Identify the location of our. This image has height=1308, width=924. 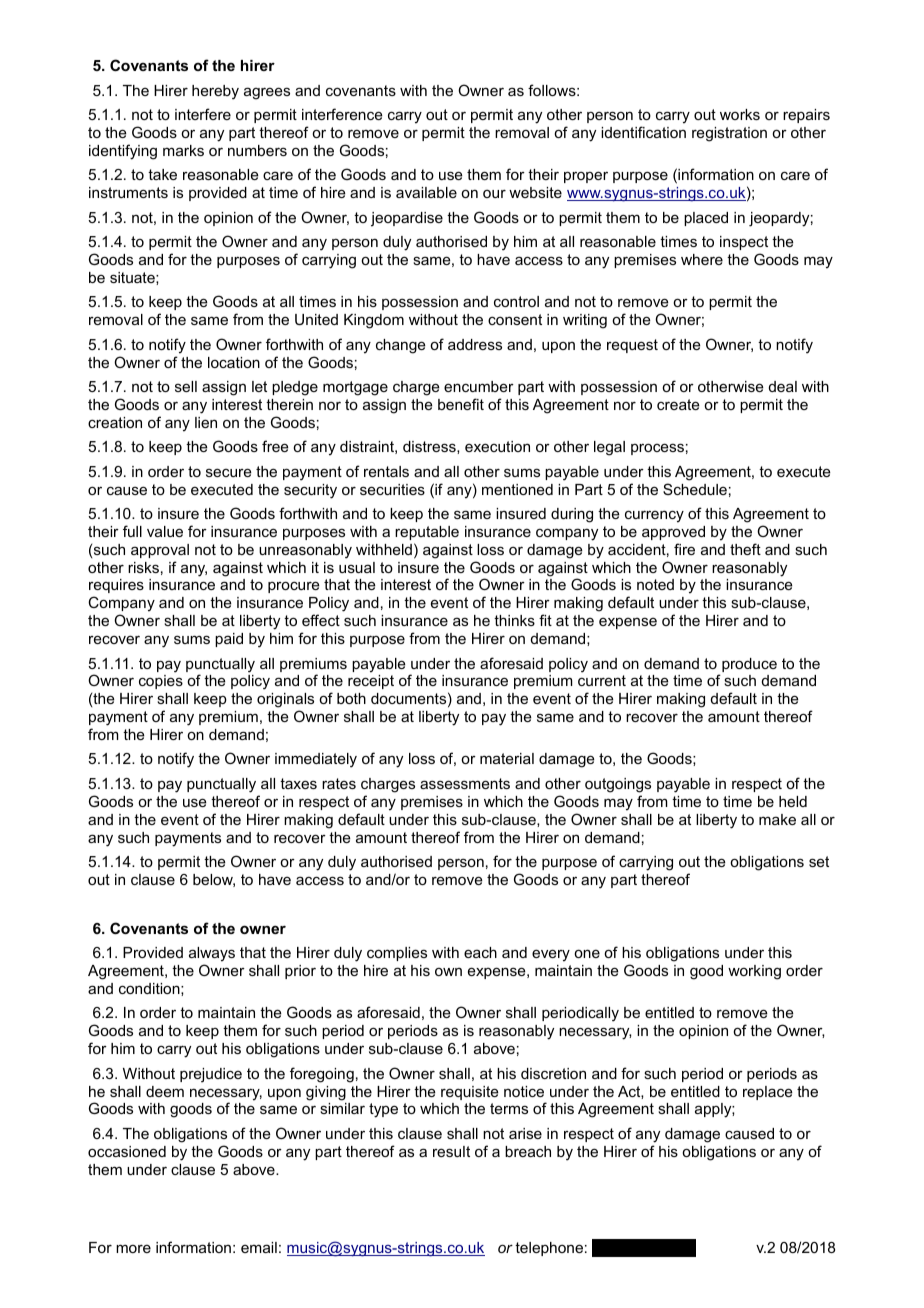
(494, 194).
